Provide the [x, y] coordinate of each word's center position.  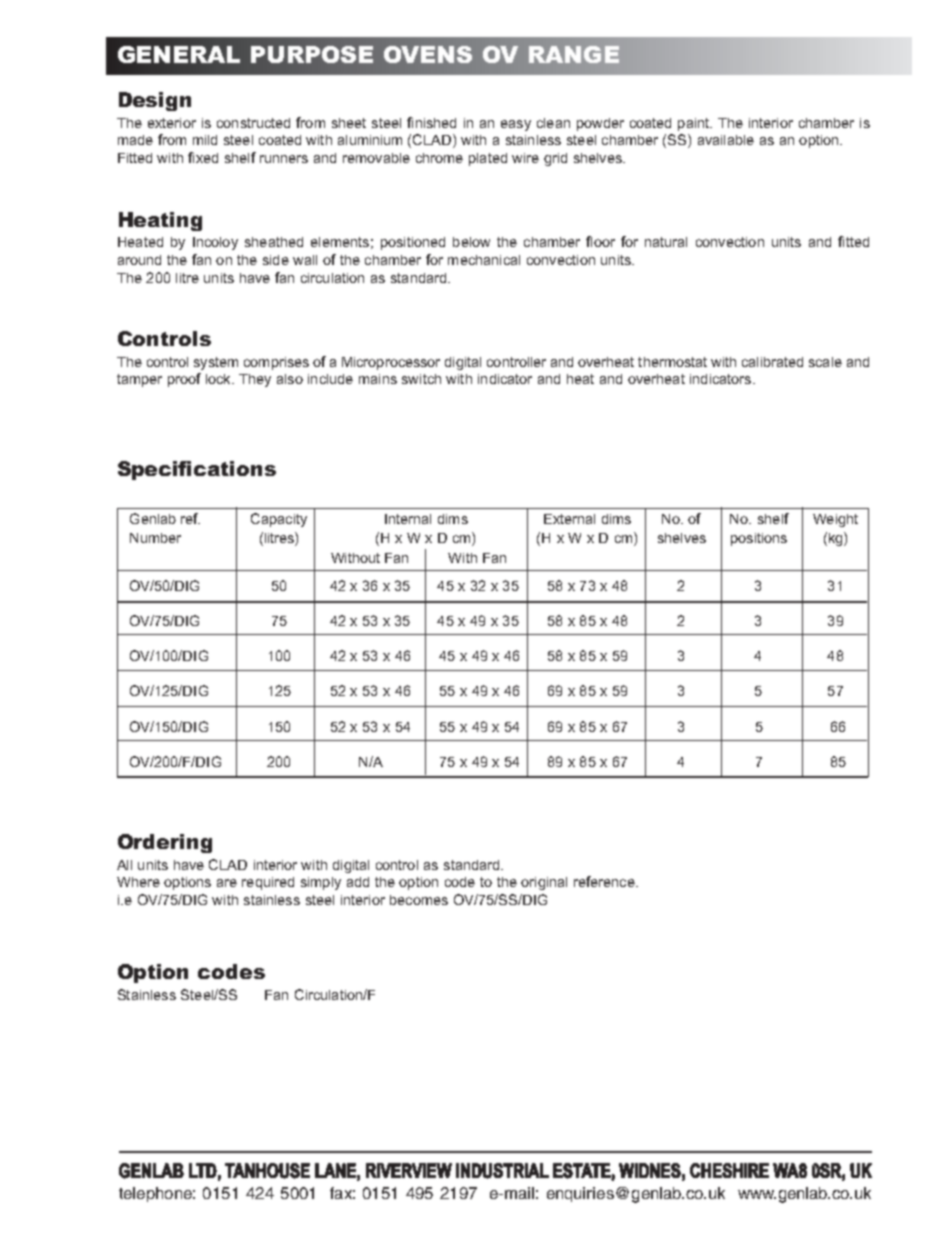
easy [516, 125]
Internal [408, 519]
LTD [203, 1170]
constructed [253, 123]
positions [759, 539]
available [726, 140]
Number [155, 538]
